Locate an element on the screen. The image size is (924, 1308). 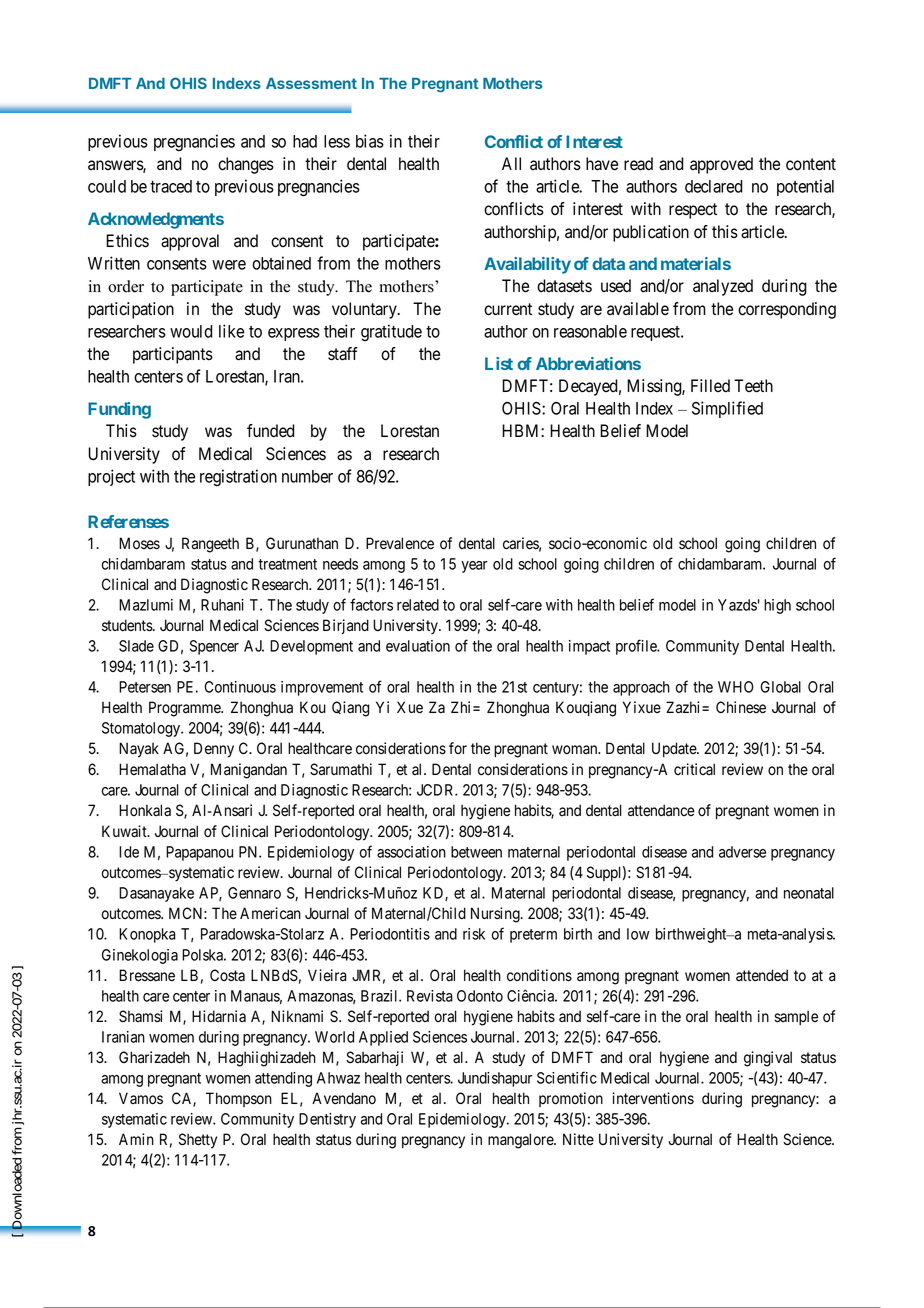
approved is located at coordinates (721, 165).
